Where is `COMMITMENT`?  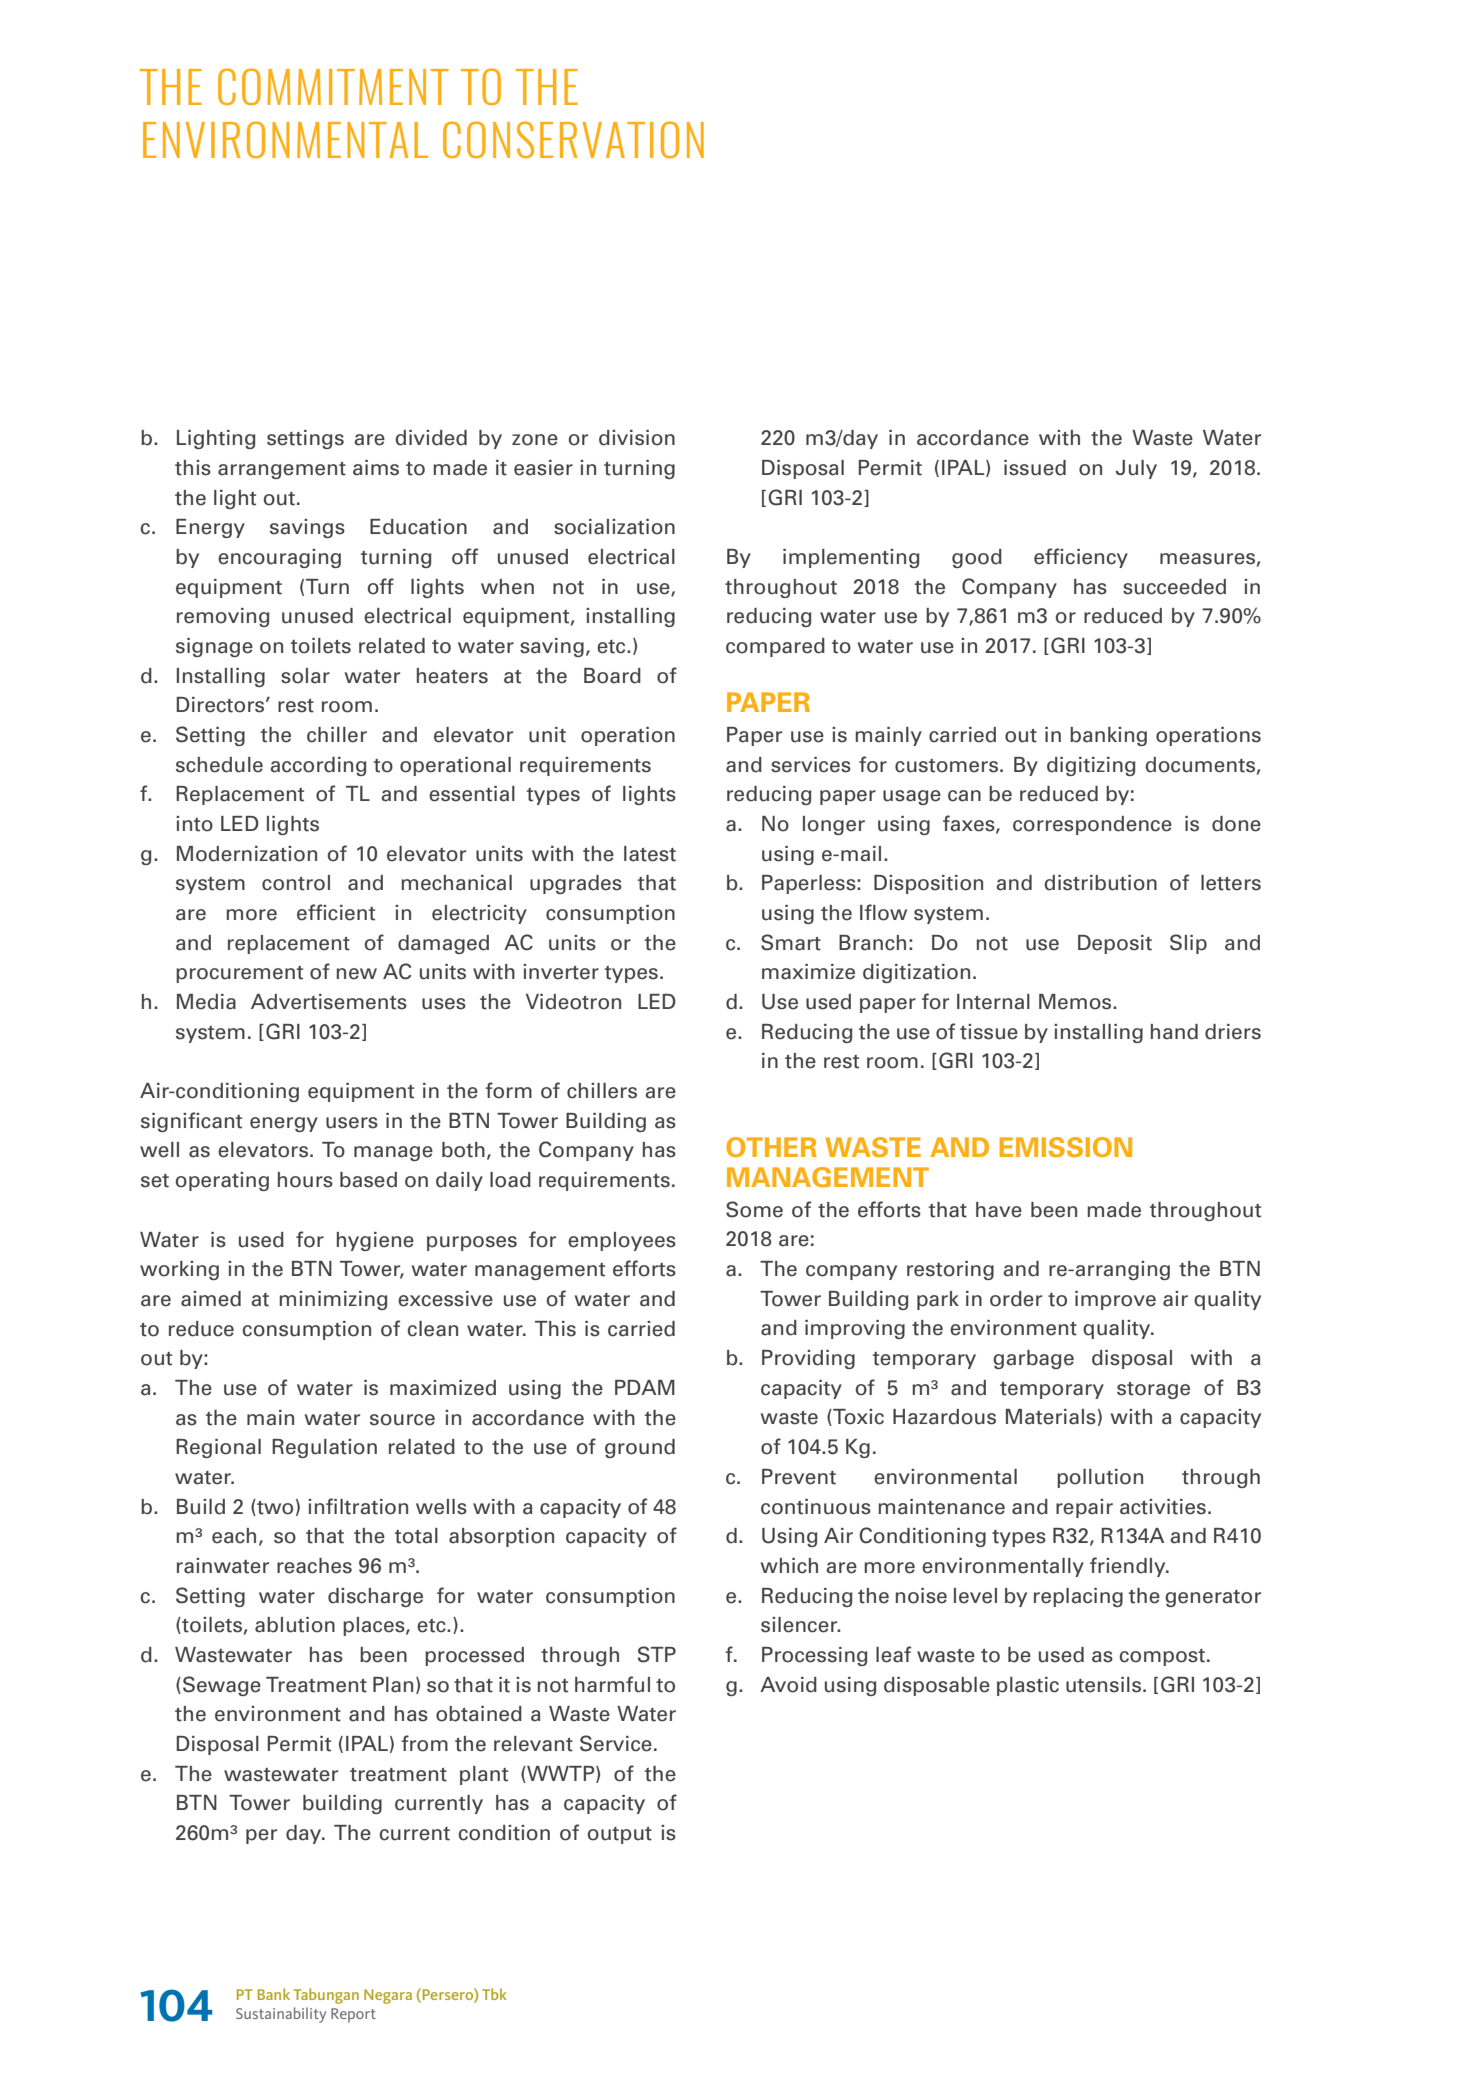
COMMITMENT is located at coordinates (333, 86).
